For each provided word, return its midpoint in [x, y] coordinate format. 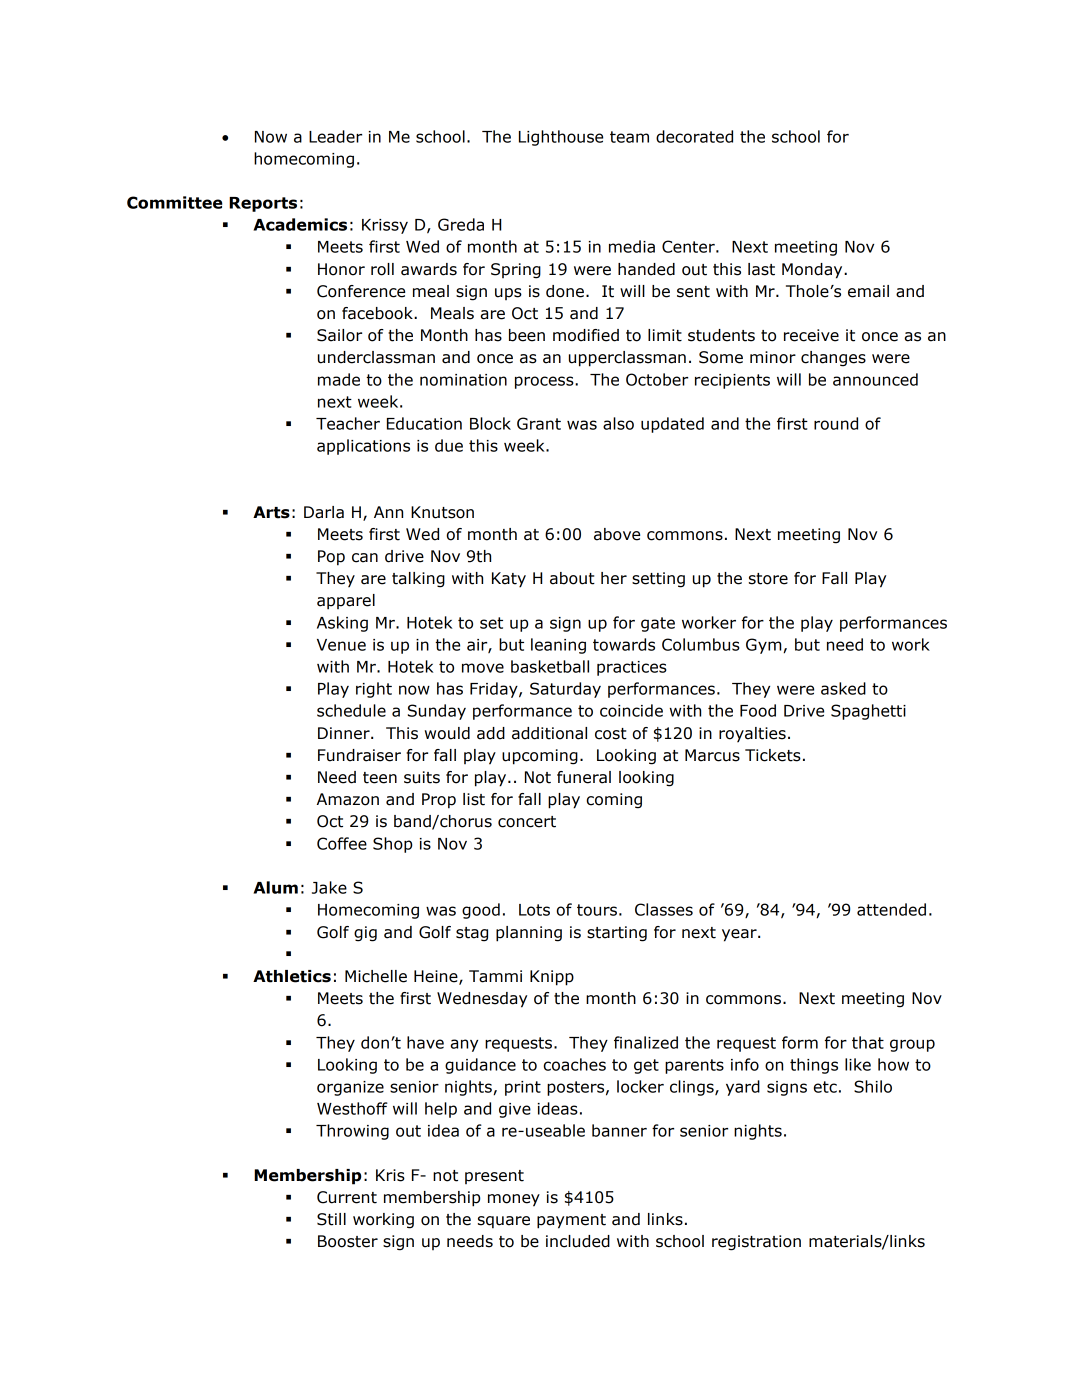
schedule [351, 710]
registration [756, 1243]
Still [331, 1219]
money [514, 1200]
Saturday [565, 690]
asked [843, 688]
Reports [263, 204]
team [629, 137]
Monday [813, 271]
